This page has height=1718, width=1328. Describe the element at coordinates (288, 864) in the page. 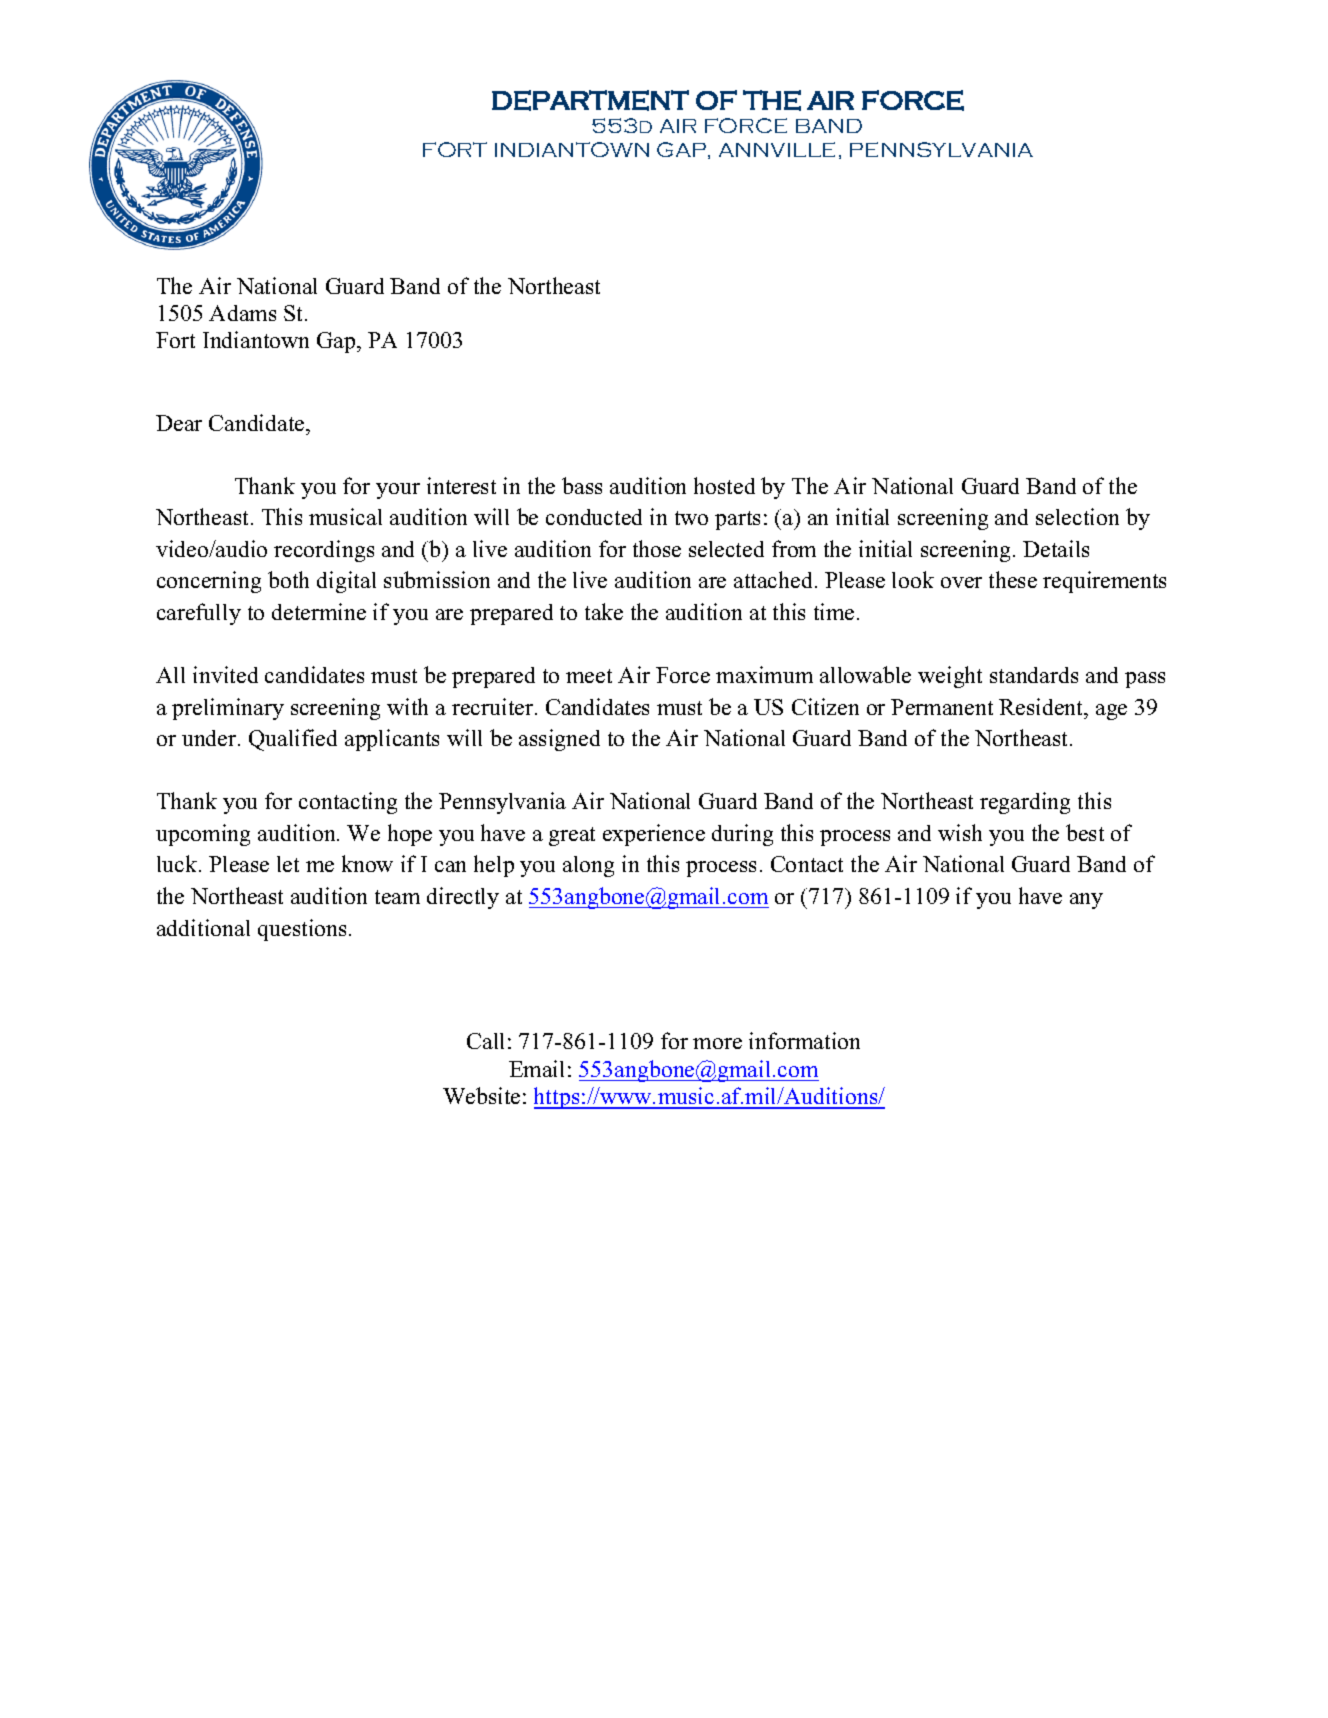

I see `let` at that location.
